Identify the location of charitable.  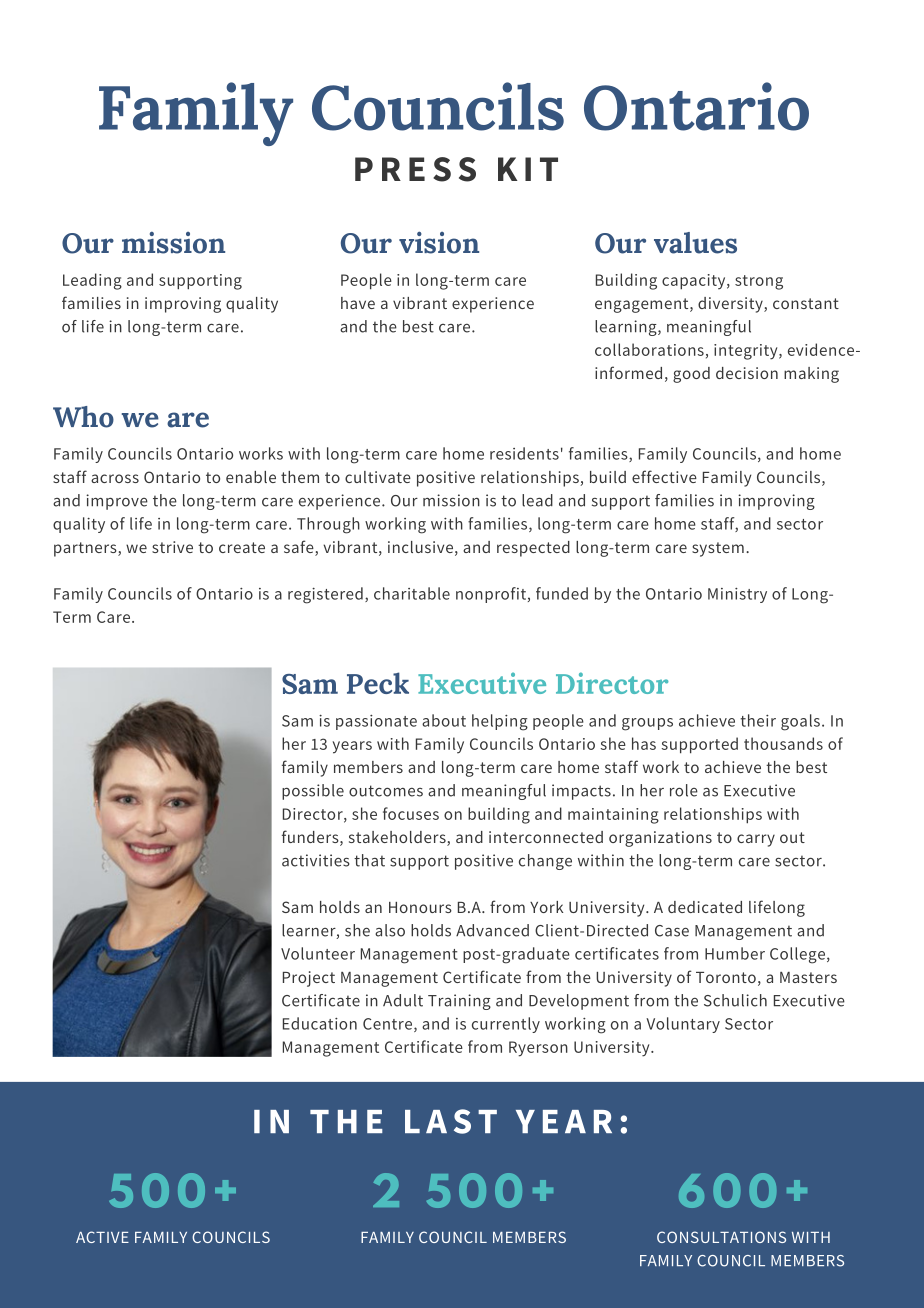
(412, 593).
